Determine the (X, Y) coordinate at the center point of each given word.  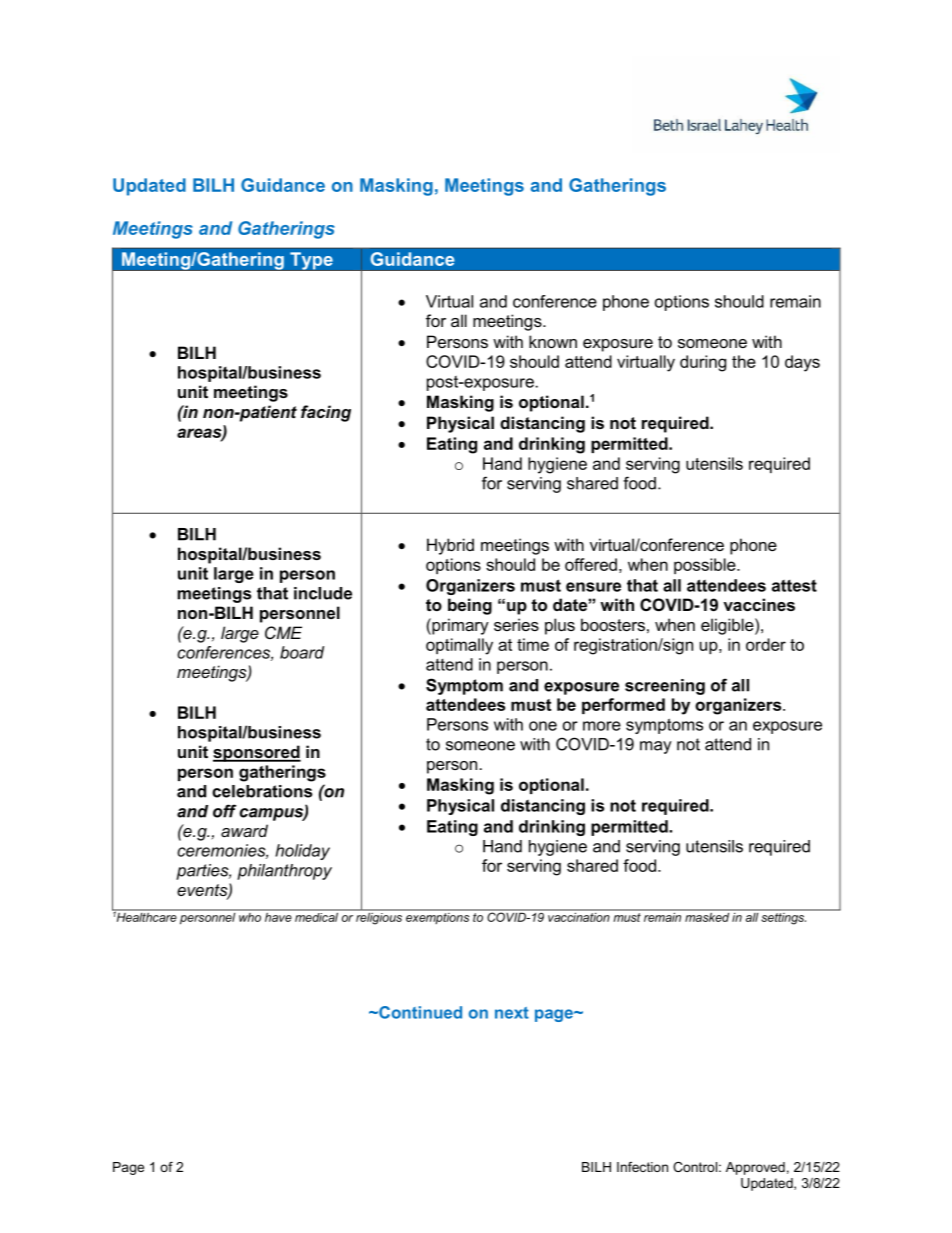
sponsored (257, 753)
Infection (642, 1167)
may (656, 747)
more (602, 726)
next (512, 1013)
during (703, 363)
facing (326, 413)
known (553, 341)
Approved (755, 1168)
